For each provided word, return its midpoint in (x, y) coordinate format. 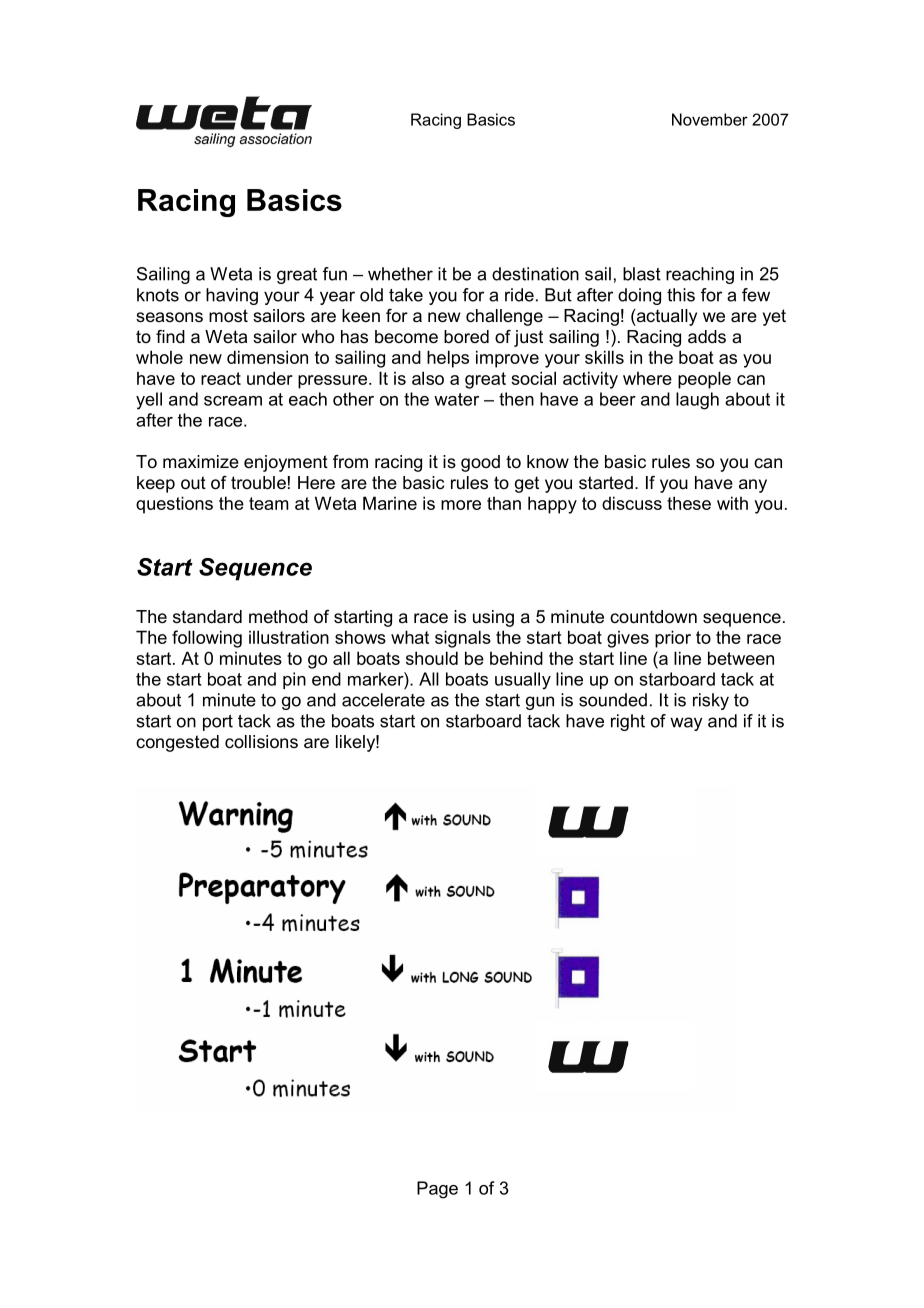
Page (437, 1190)
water (456, 399)
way (686, 724)
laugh (697, 401)
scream (233, 401)
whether (400, 274)
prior (673, 639)
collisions (261, 742)
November (710, 119)
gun (540, 703)
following (207, 639)
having (232, 296)
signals (463, 639)
